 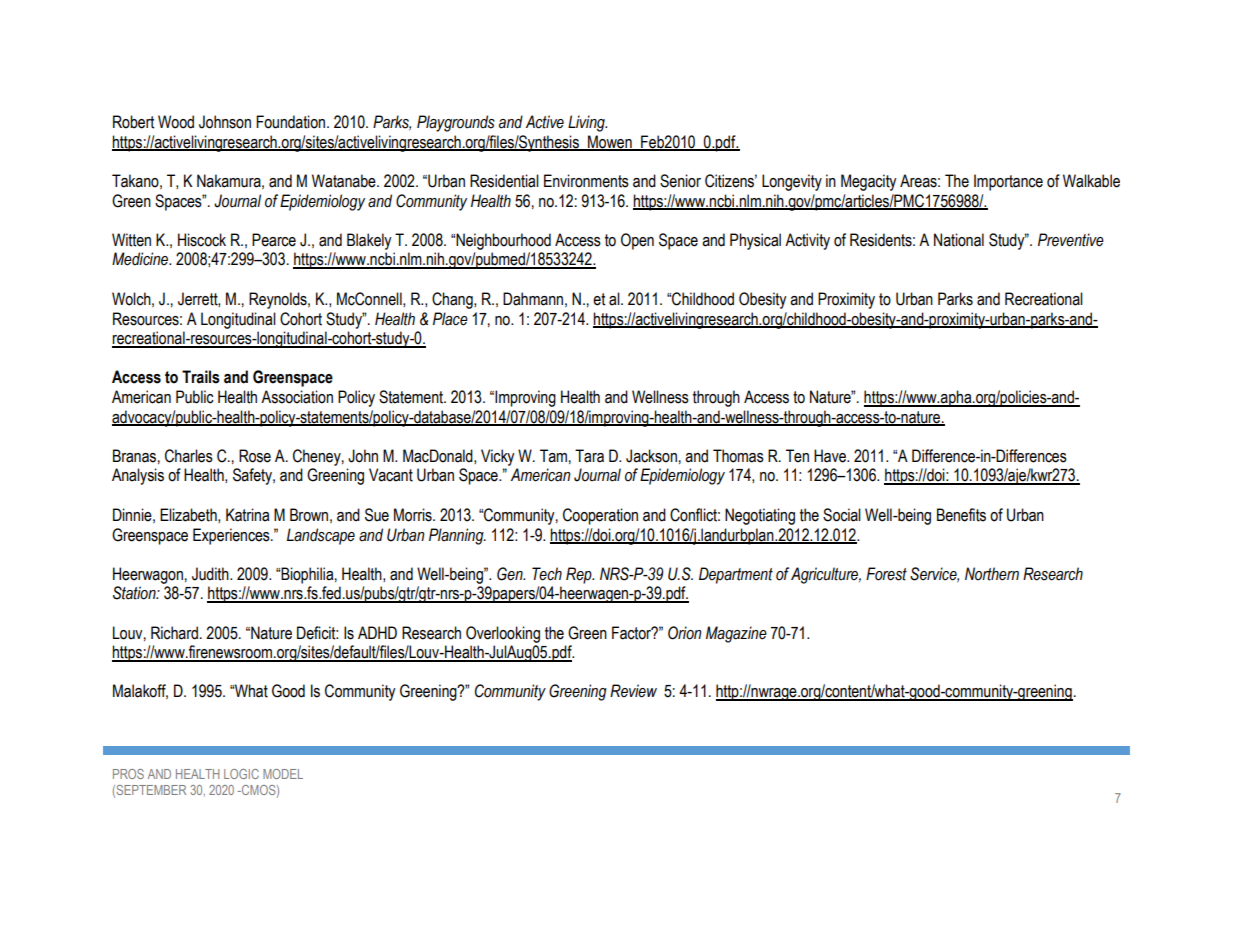 What do you see at coordinates (232, 536) in the screenshot?
I see `Experiences` at bounding box center [232, 536].
